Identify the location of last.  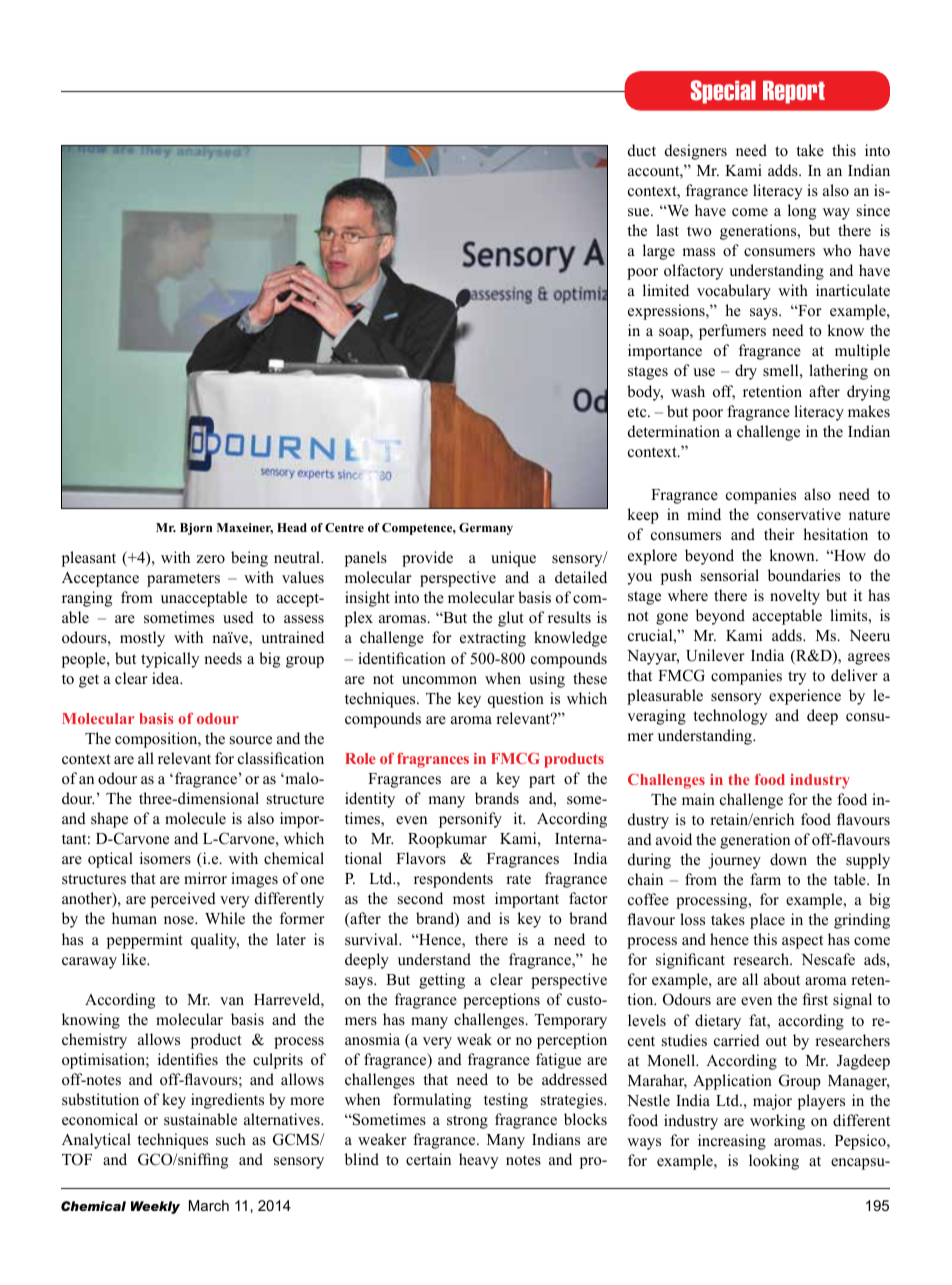
(667, 230).
